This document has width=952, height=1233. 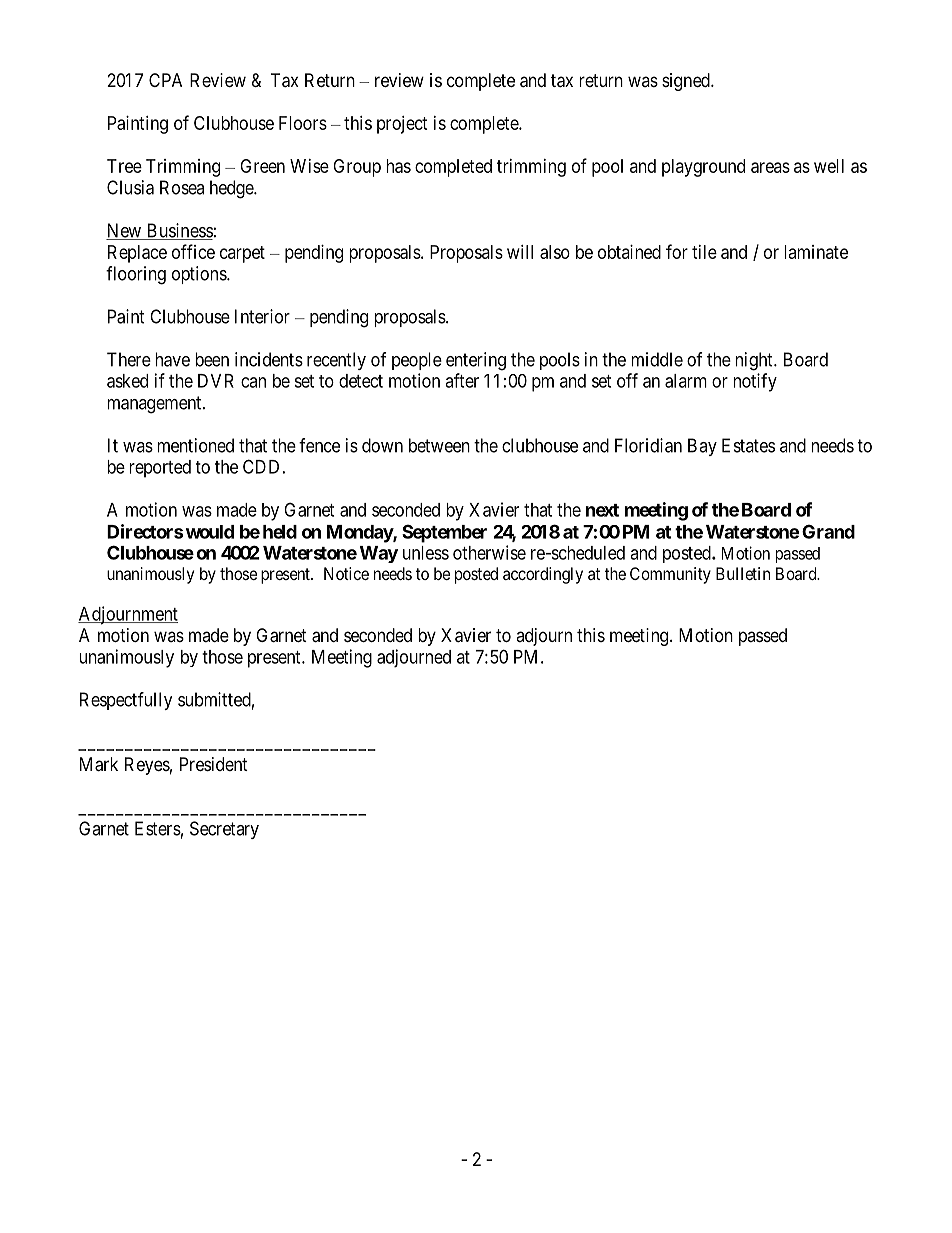 I want to click on CPA, so click(x=165, y=80).
